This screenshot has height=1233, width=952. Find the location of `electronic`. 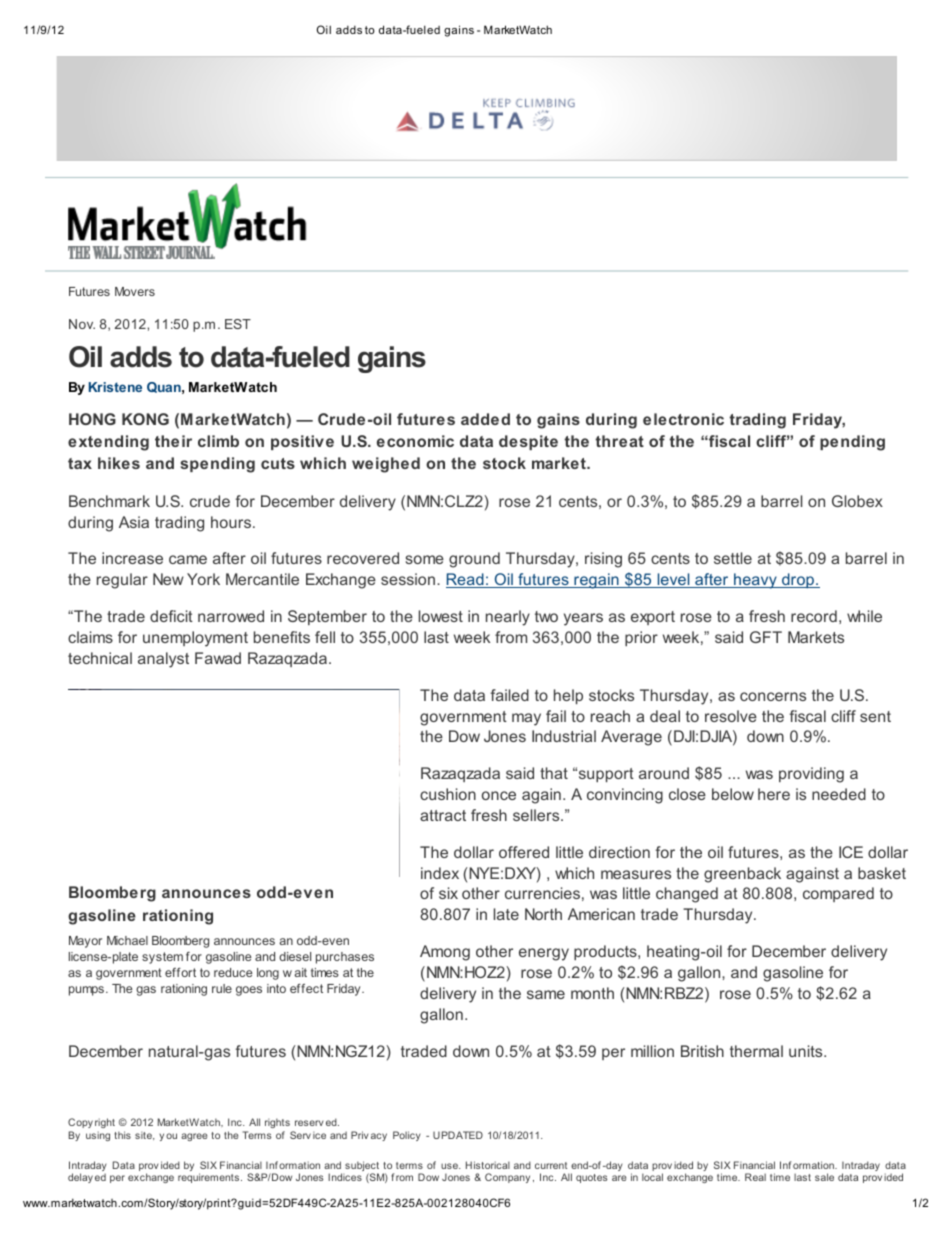

electronic is located at coordinates (683, 419).
